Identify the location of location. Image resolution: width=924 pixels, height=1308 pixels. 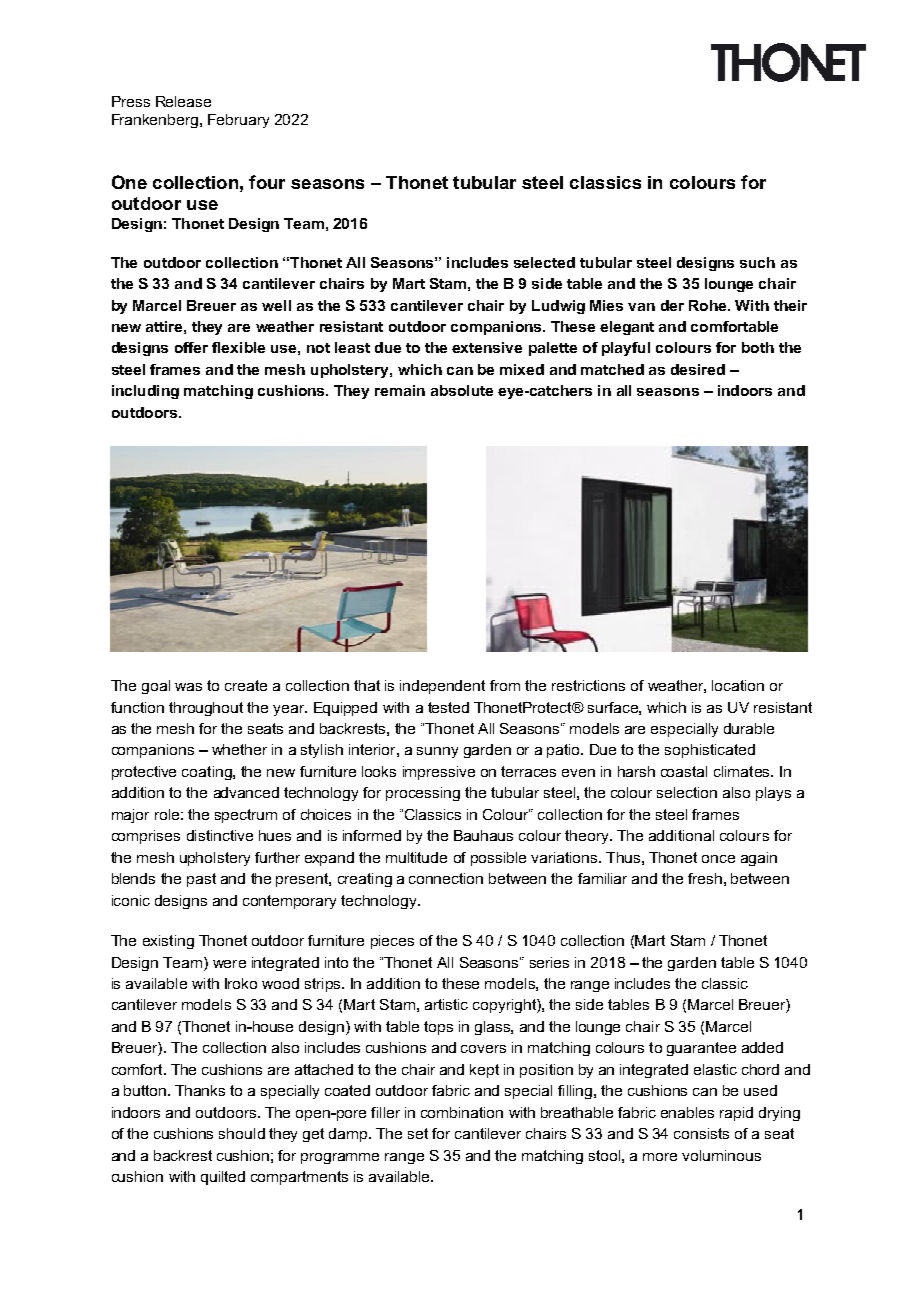
(738, 685).
